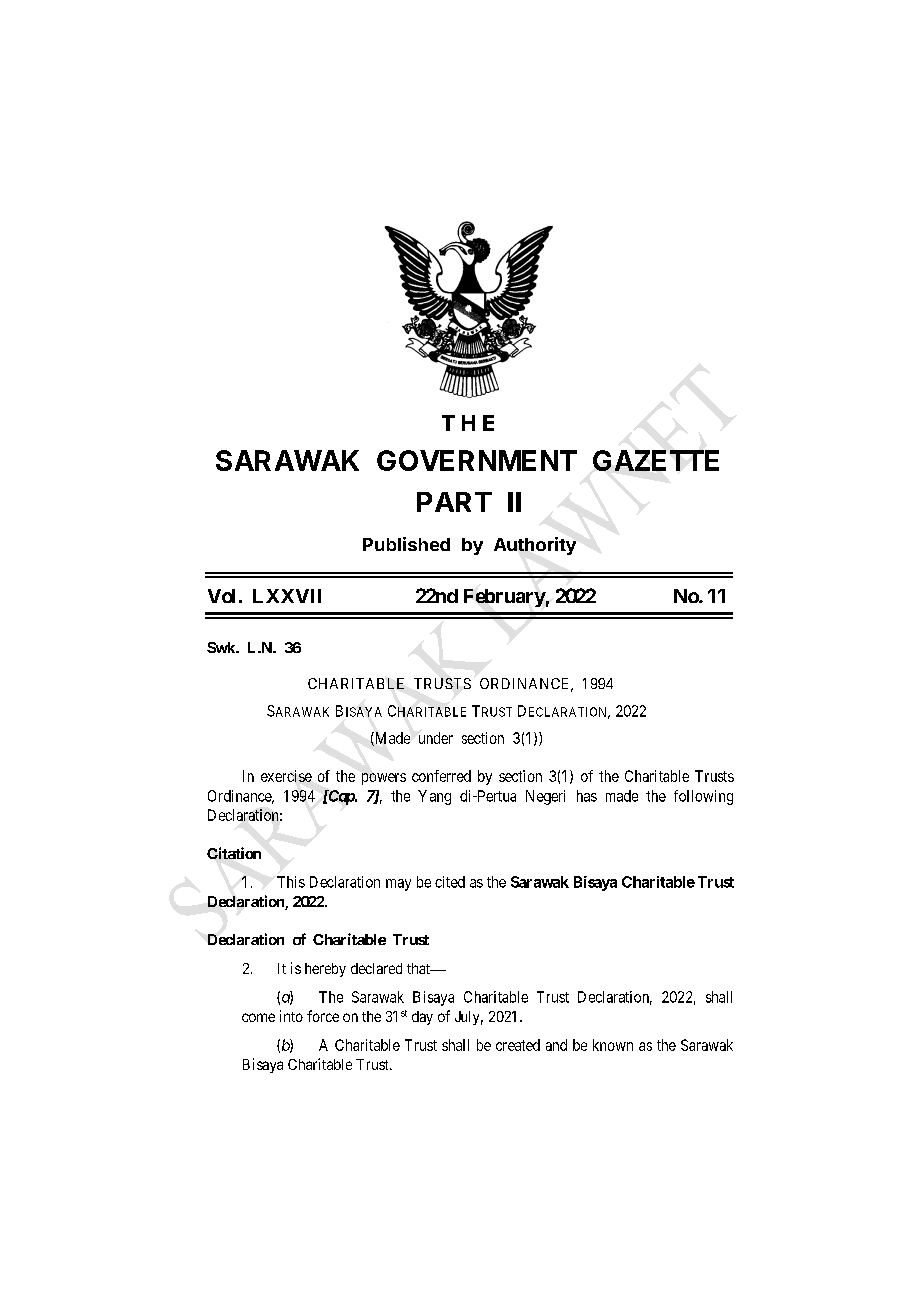  I want to click on GOVERNMENT, so click(477, 460).
